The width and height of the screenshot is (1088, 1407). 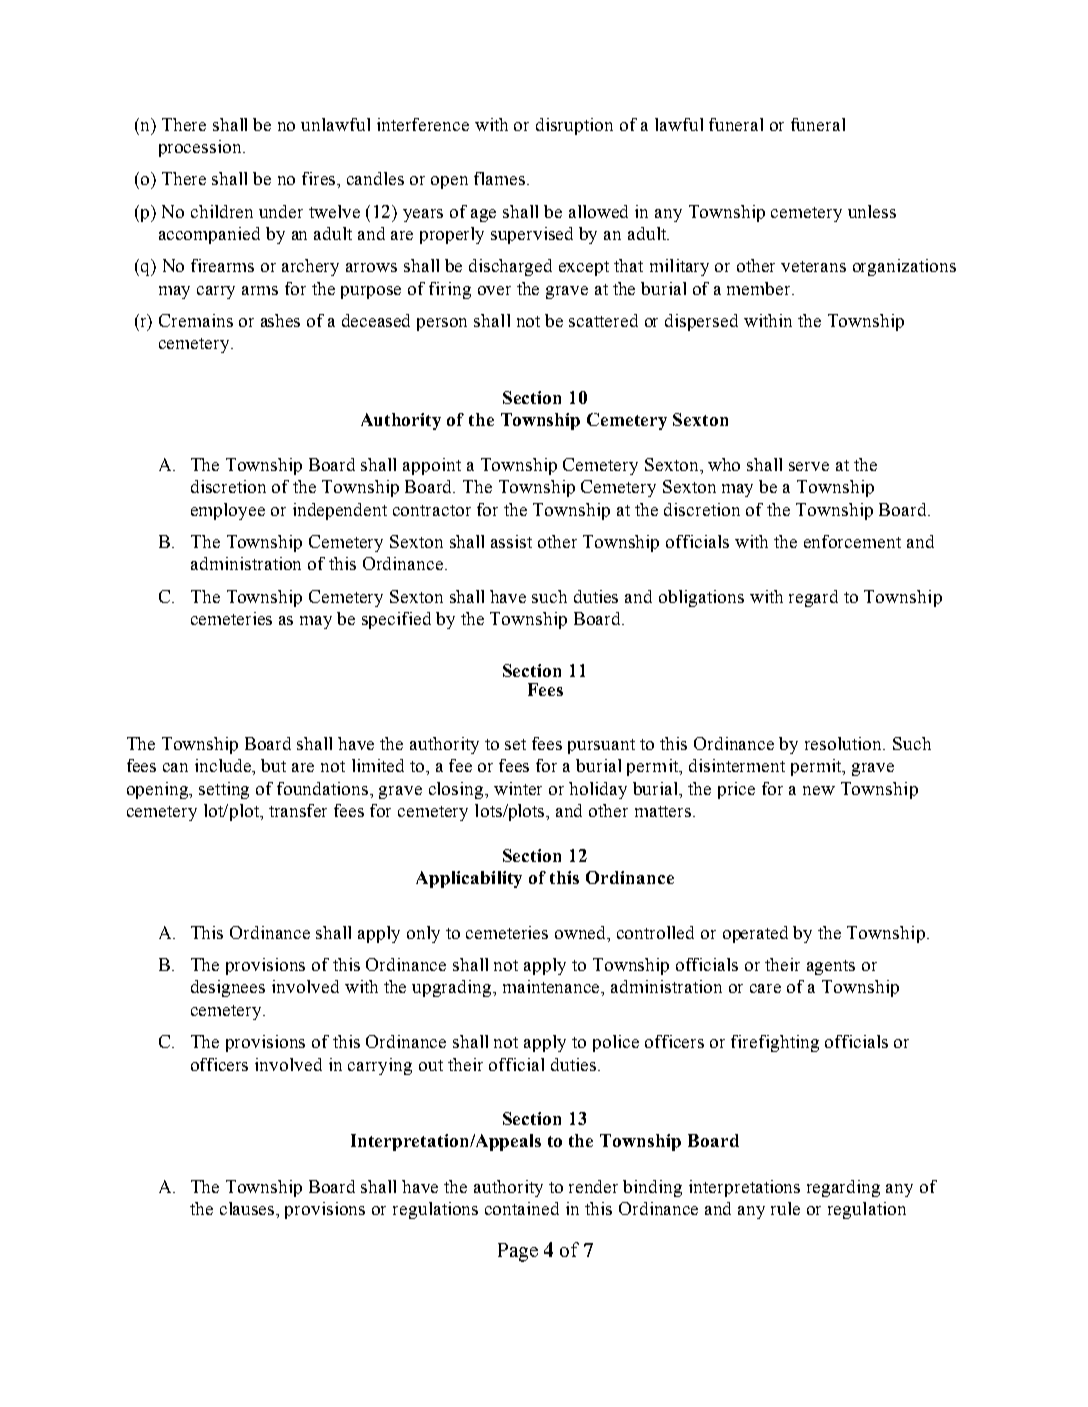 I want to click on resolution, so click(x=845, y=743).
